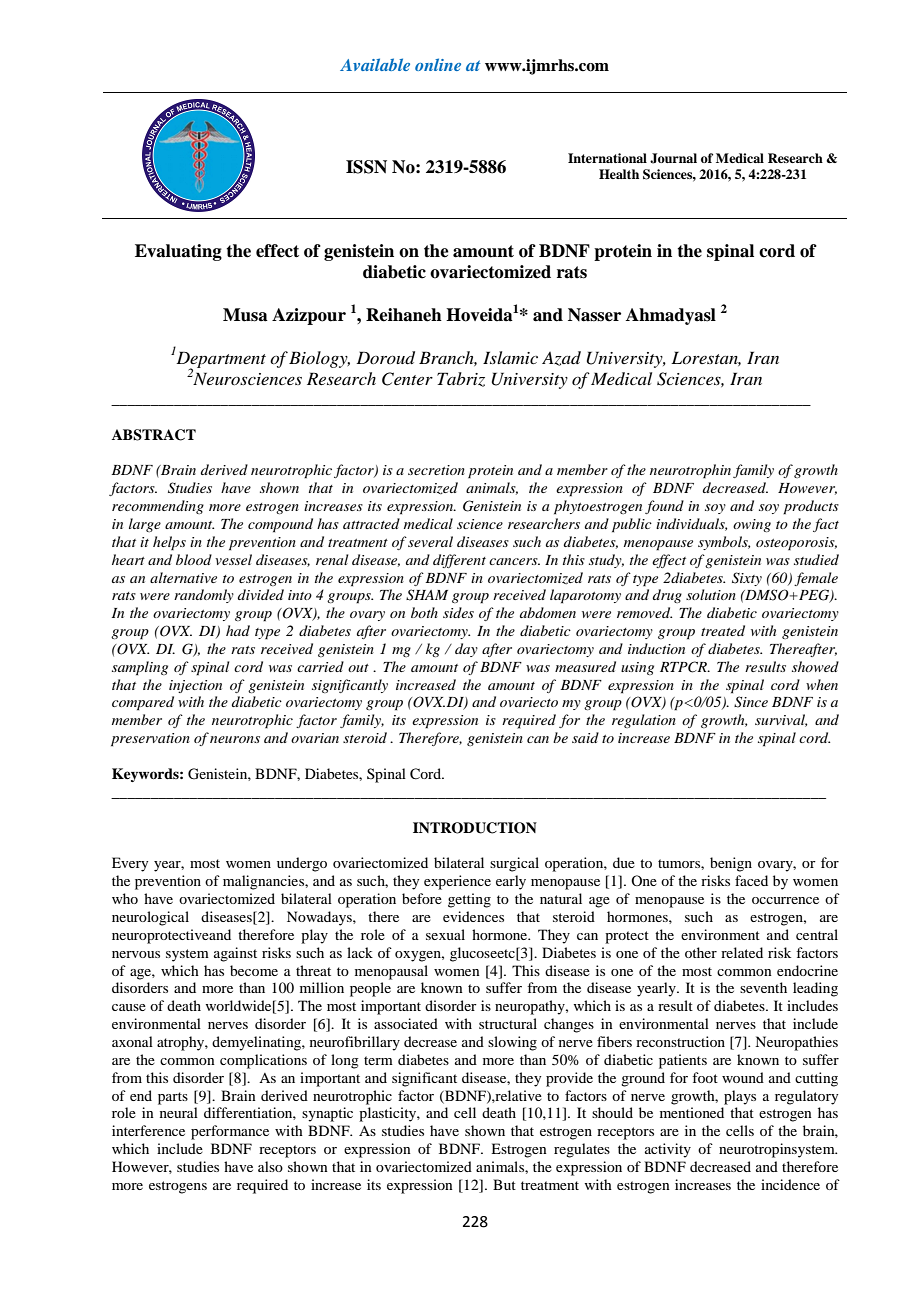  Describe the element at coordinates (673, 158) in the image. I see `Journal` at that location.
